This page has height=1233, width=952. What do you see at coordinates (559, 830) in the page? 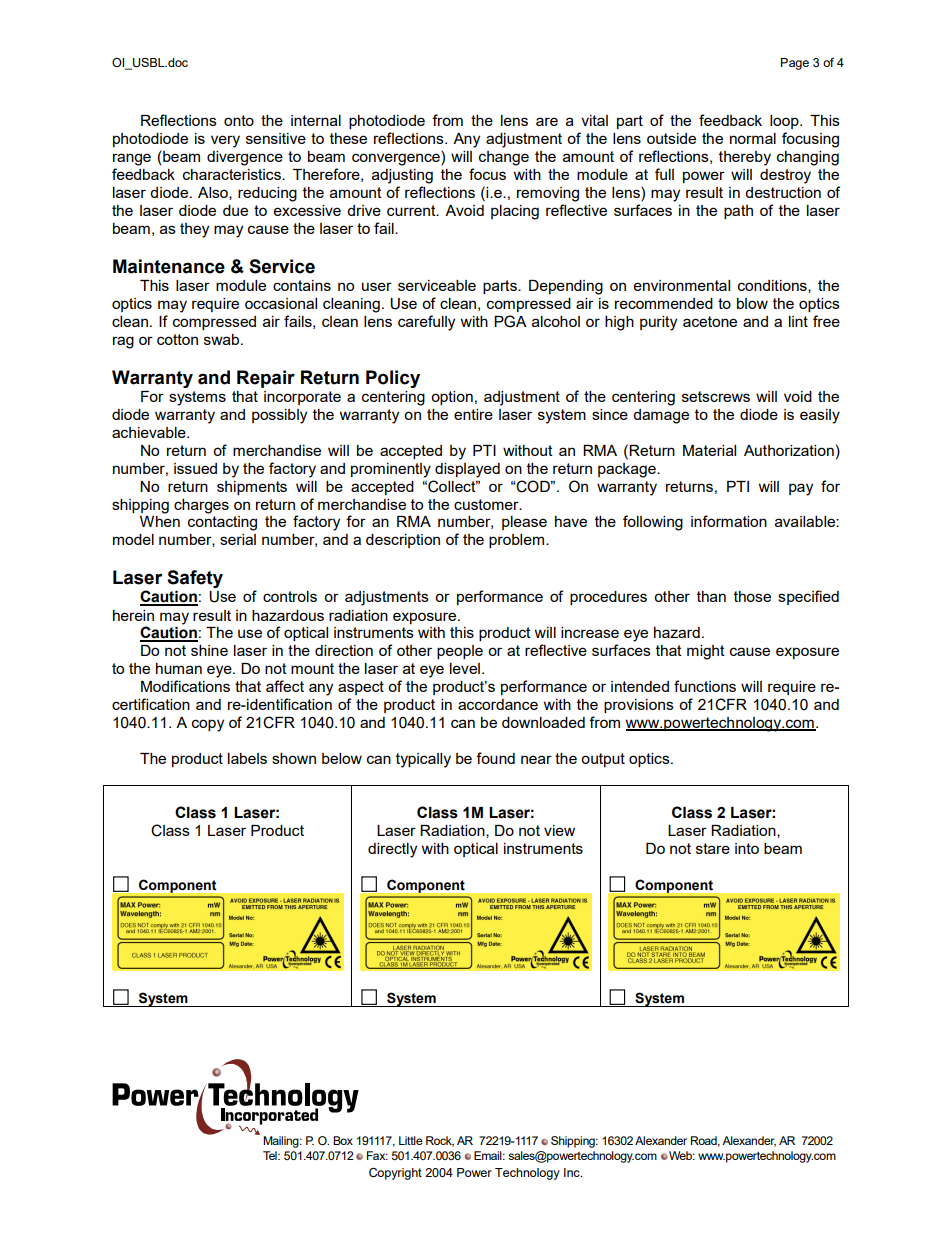
I see `view` at bounding box center [559, 830].
